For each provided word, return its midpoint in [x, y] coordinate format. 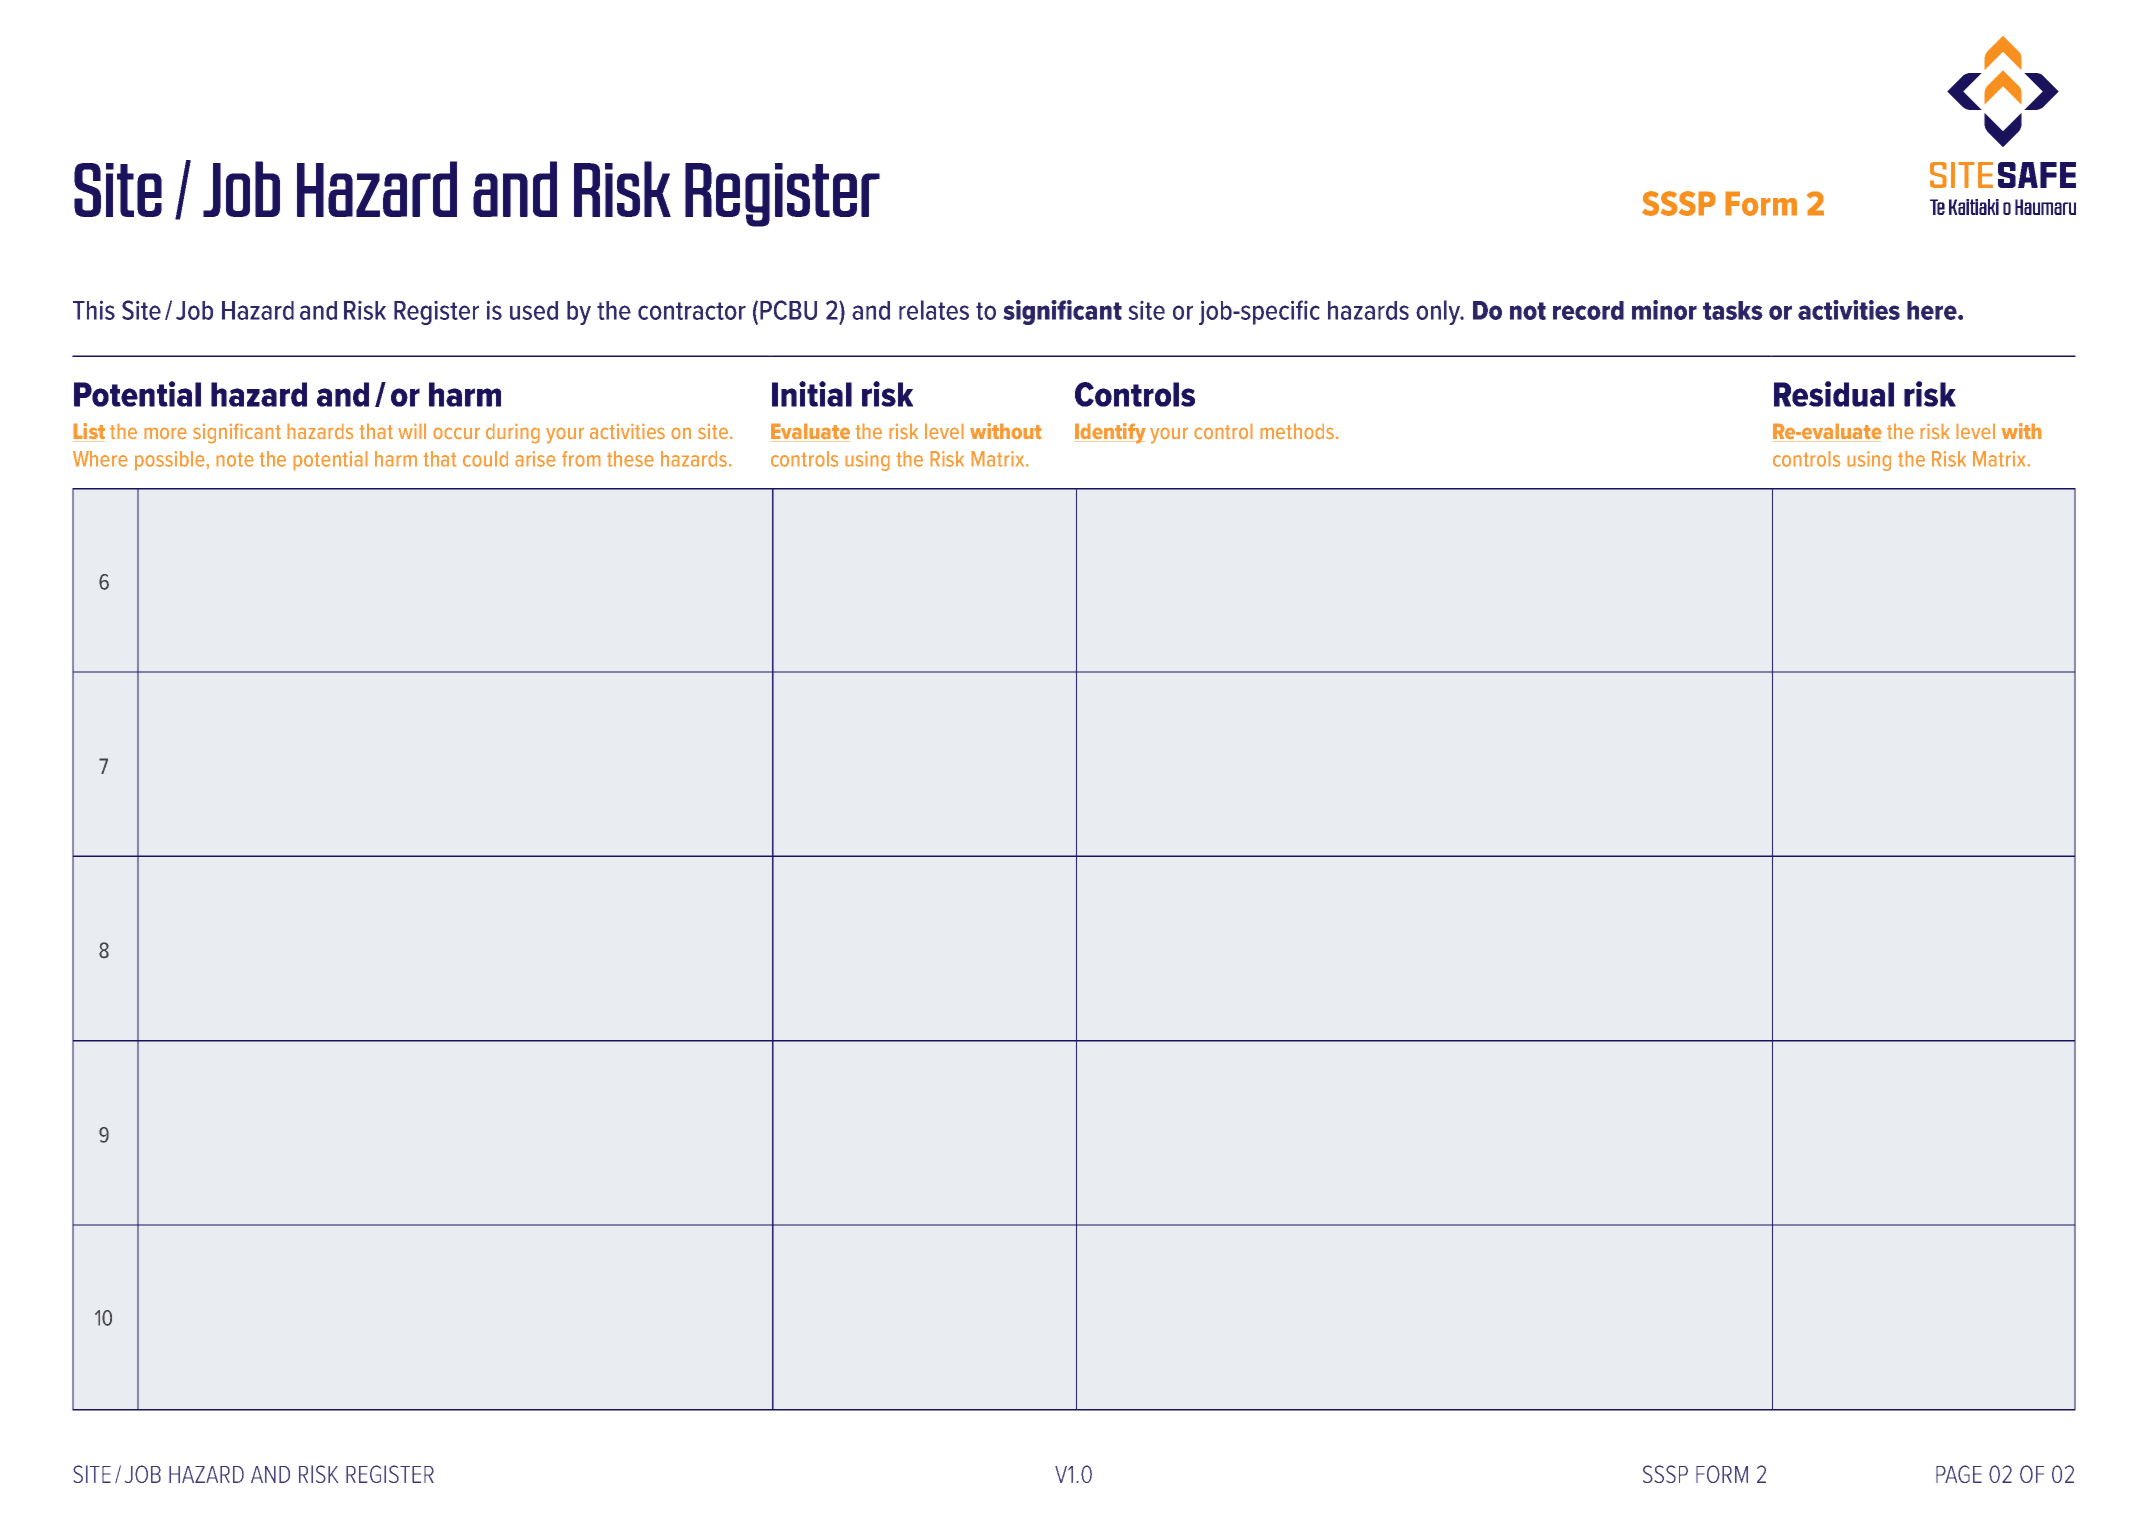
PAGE [1959, 1474]
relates [934, 310]
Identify [1110, 433]
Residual [1834, 394]
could [485, 459]
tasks [1733, 310]
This [94, 310]
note [235, 459]
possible [171, 461]
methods [1297, 431]
